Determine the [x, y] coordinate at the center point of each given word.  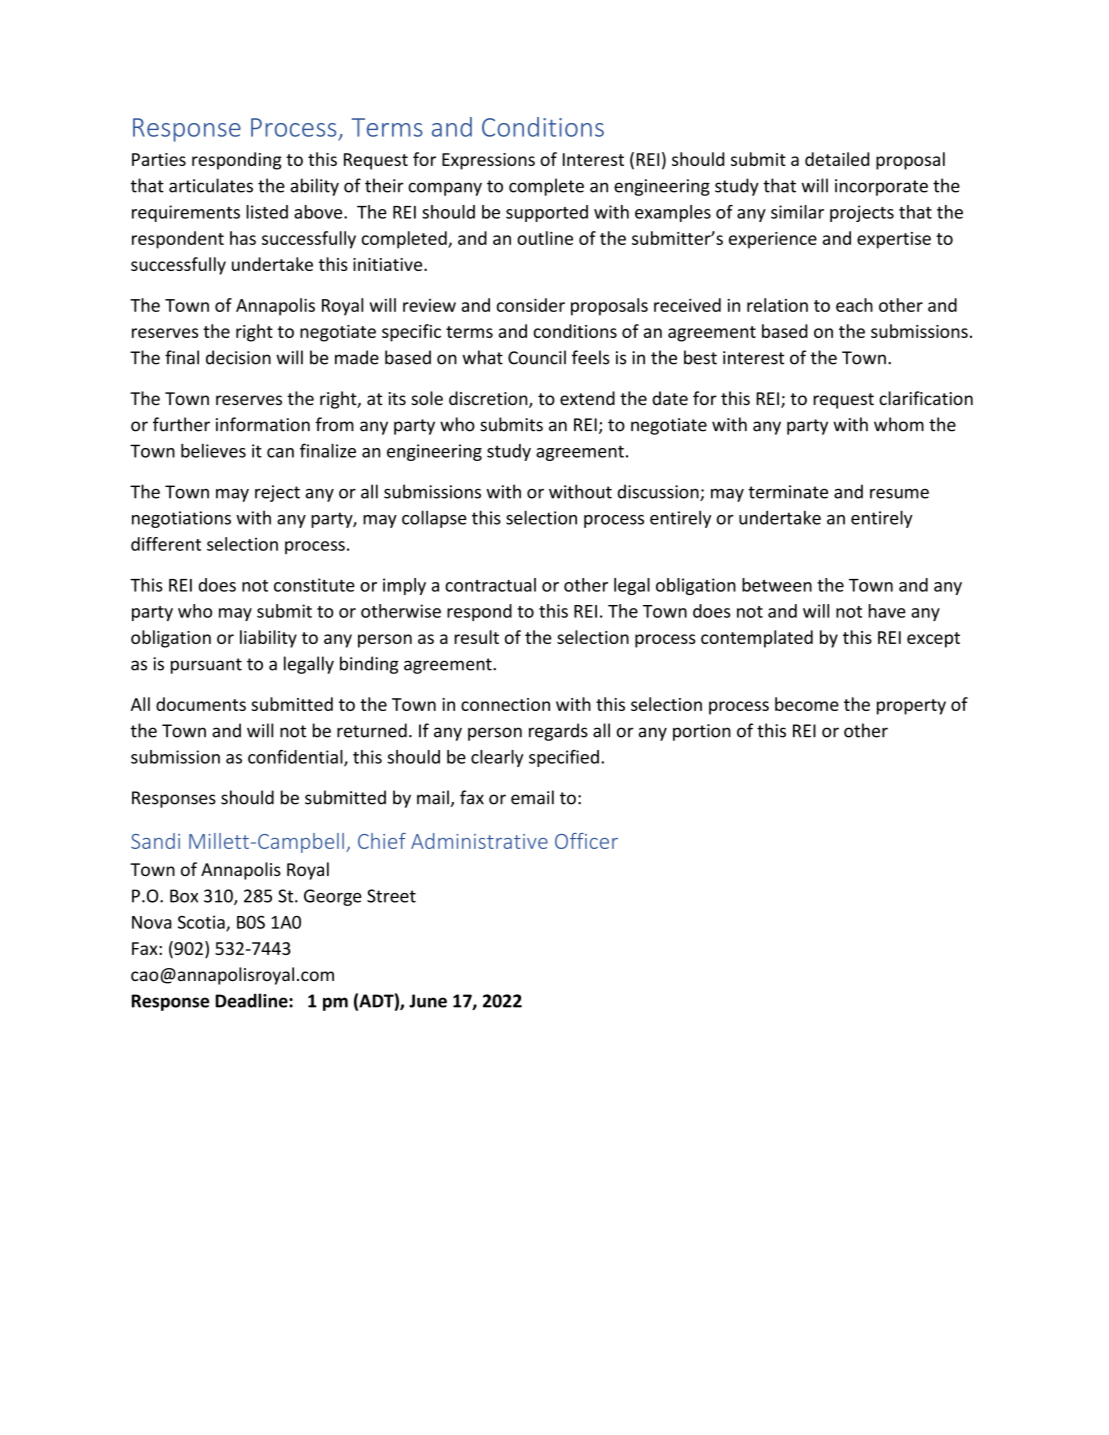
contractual [490, 585]
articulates [211, 185]
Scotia [202, 923]
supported [547, 213]
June [428, 1001]
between [777, 585]
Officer [586, 841]
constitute [314, 585]
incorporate [881, 187]
